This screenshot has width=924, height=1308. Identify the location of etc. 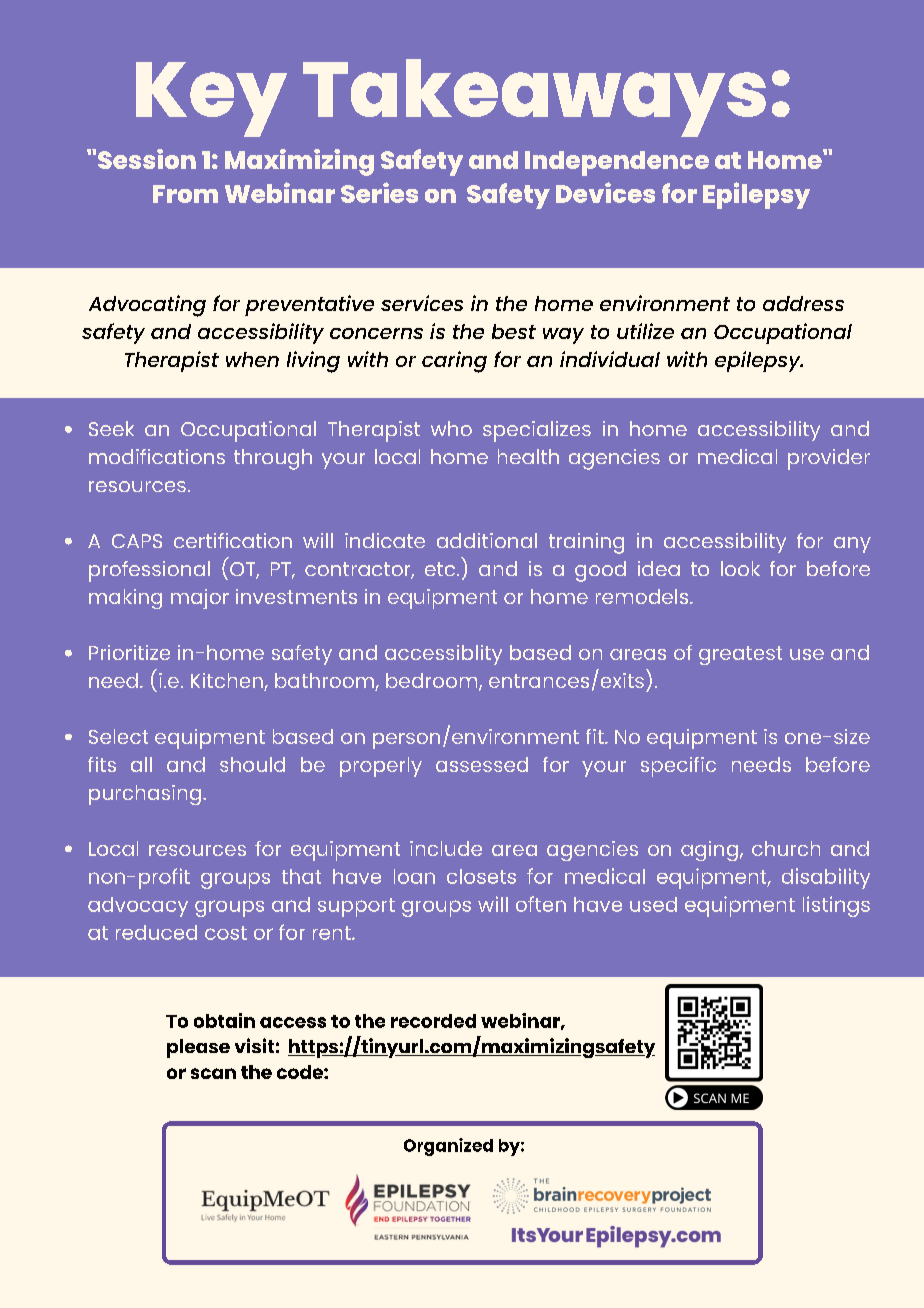
(441, 569).
